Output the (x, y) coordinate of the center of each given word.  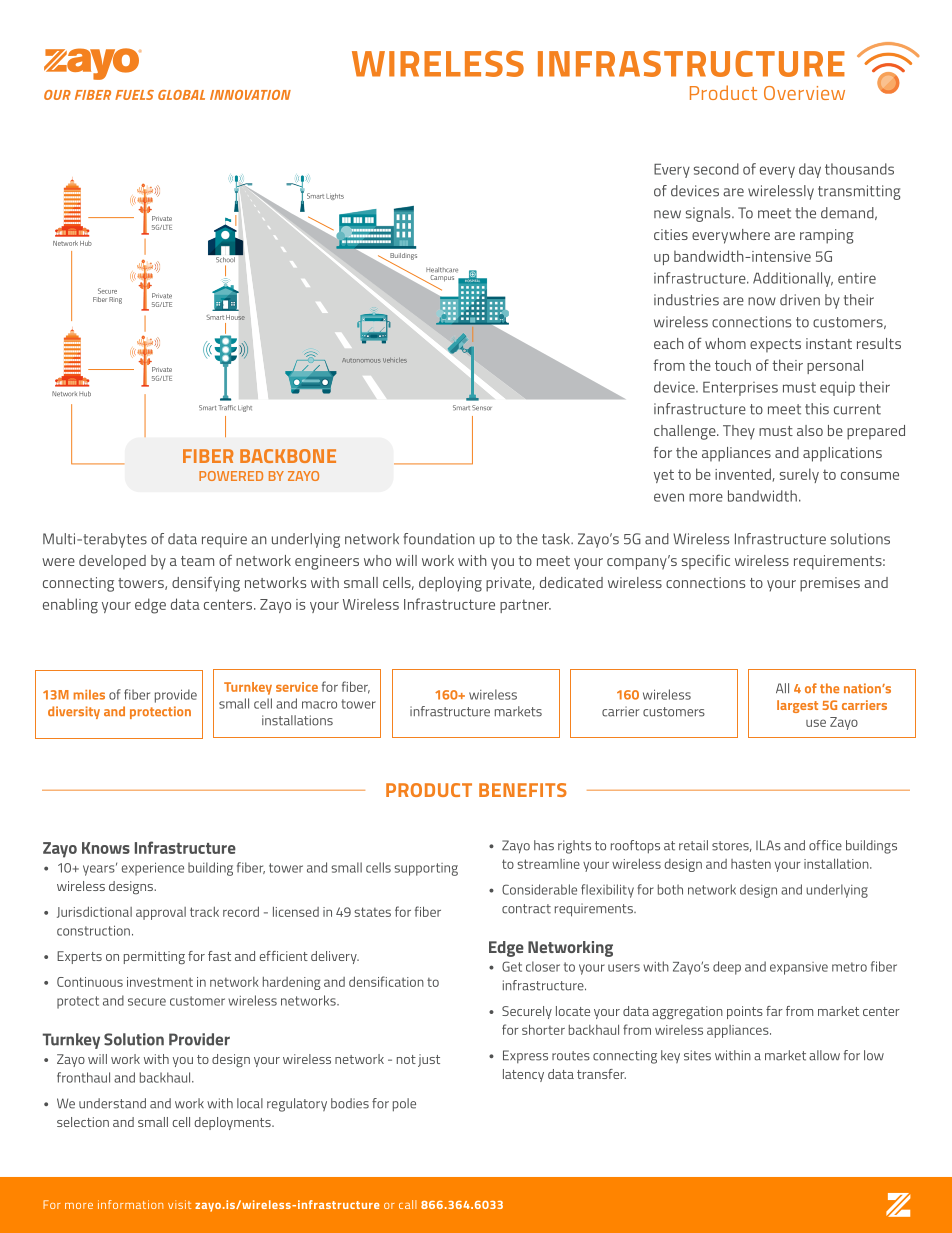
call (408, 1204)
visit (179, 1204)
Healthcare (442, 270)
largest (797, 706)
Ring (115, 300)
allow (824, 1055)
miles (89, 695)
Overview (804, 93)
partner (525, 606)
